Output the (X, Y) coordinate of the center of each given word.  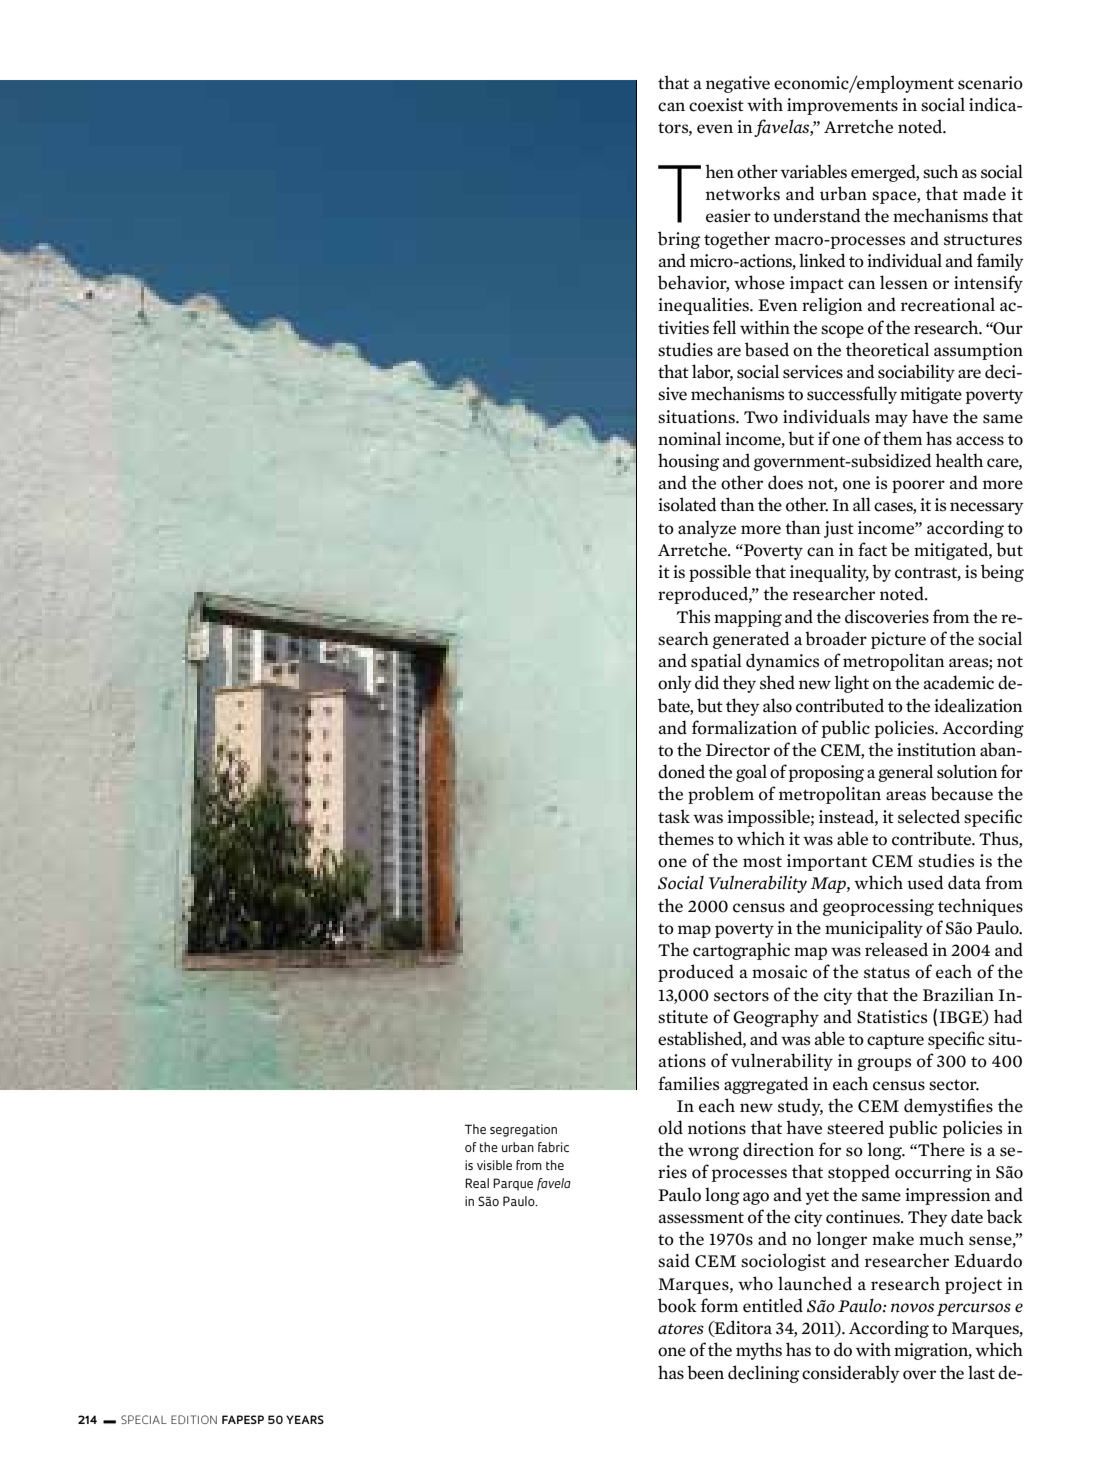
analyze (707, 529)
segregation (523, 1130)
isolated (687, 504)
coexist (716, 105)
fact (872, 549)
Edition (194, 1419)
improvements (842, 106)
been (705, 1372)
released (896, 949)
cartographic (741, 951)
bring (679, 240)
